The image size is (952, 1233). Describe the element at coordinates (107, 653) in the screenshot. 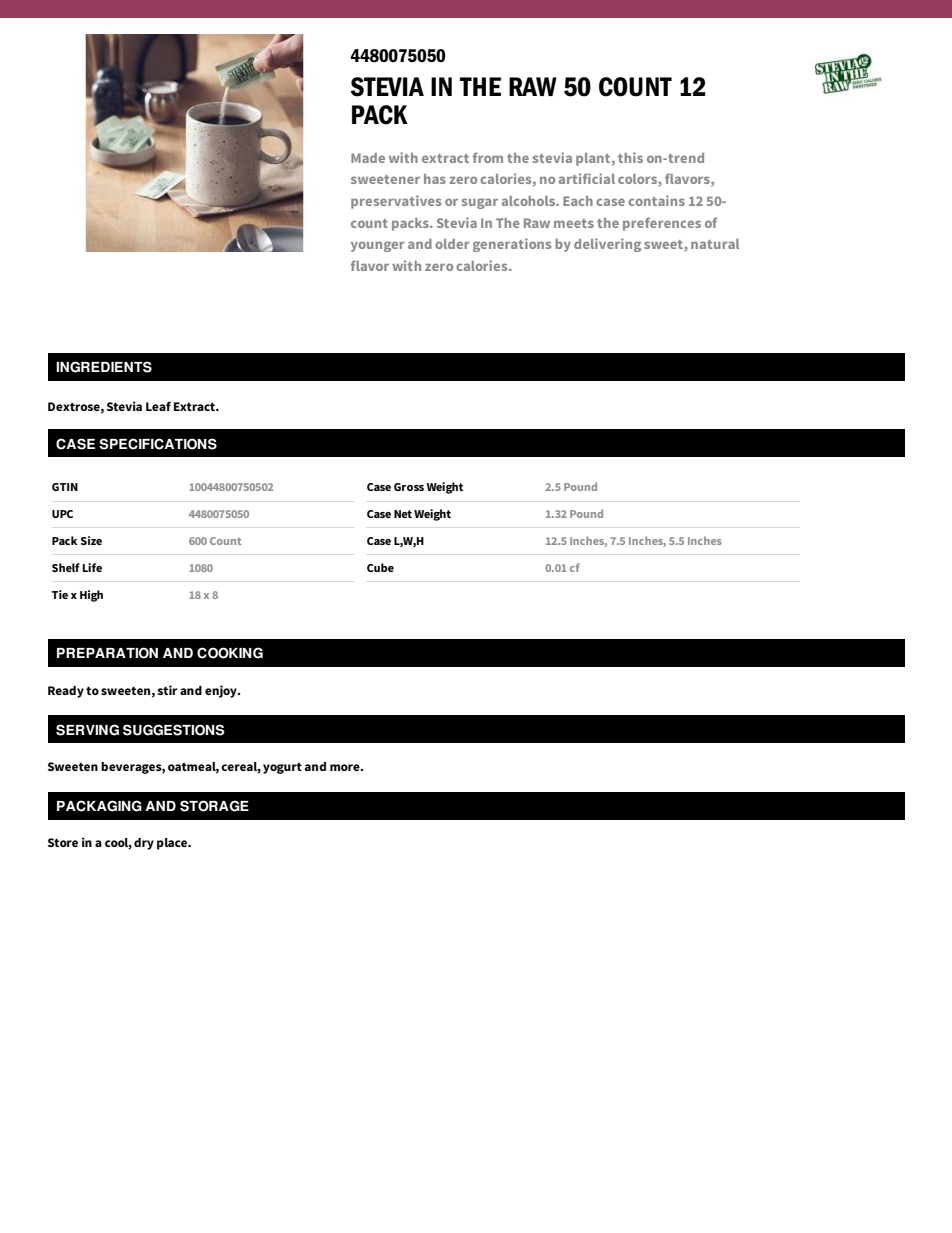

I see `PREPARATION` at that location.
